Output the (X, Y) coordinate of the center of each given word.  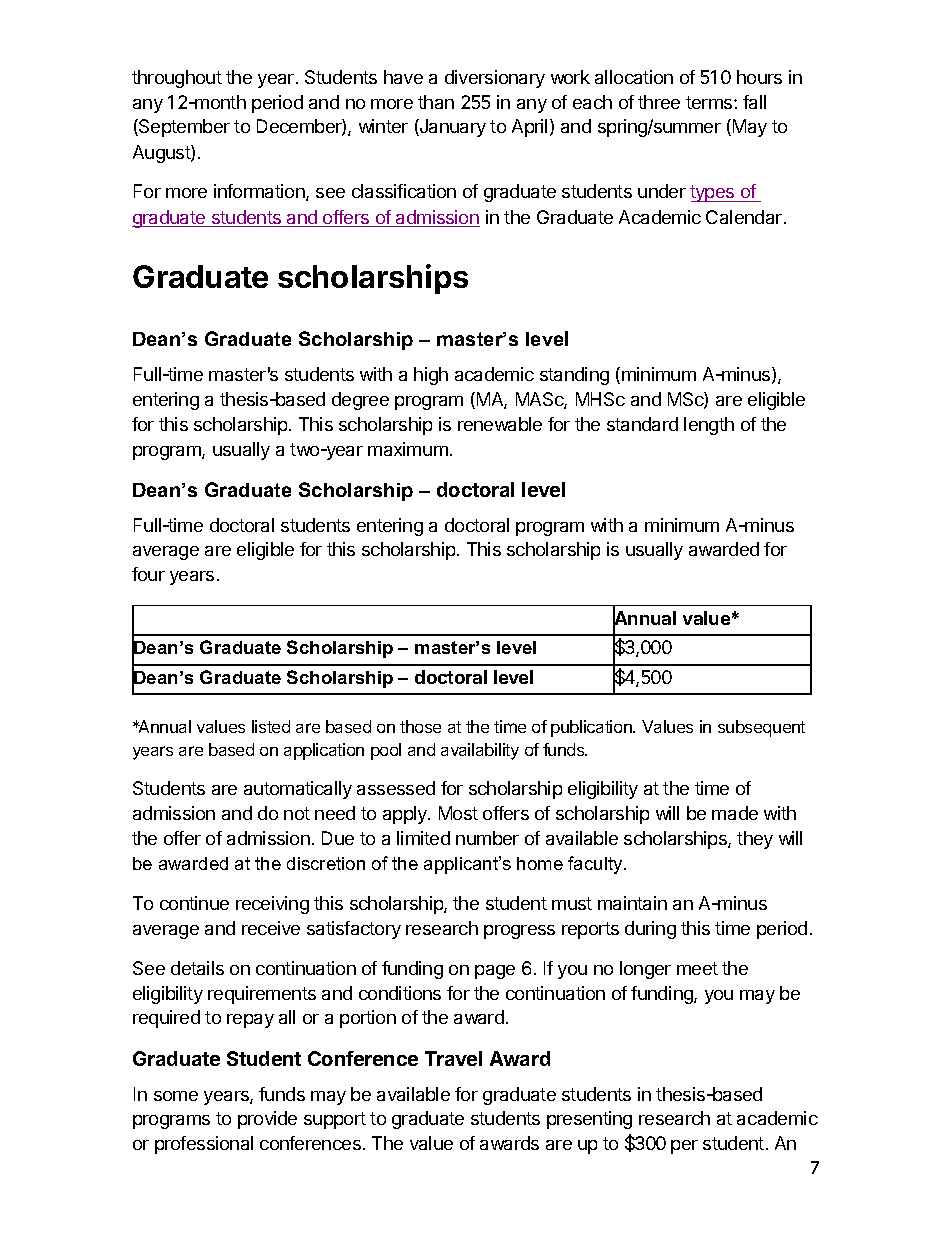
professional (204, 1145)
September (183, 128)
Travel (453, 1058)
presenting (589, 1120)
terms (710, 102)
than (436, 102)
